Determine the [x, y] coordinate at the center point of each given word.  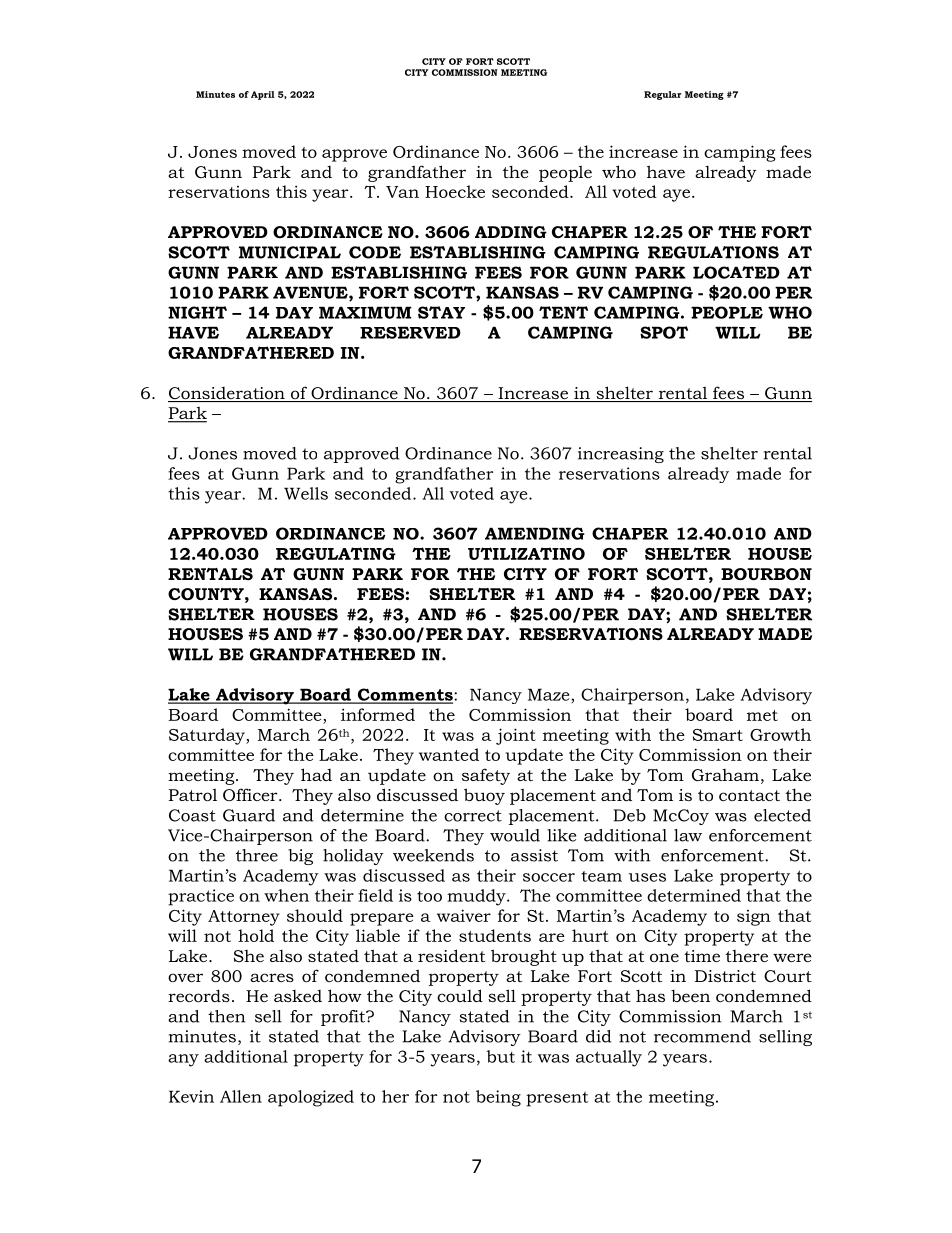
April [263, 95]
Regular [662, 95]
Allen [241, 1096]
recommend [702, 1036]
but [501, 1056]
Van [402, 192]
